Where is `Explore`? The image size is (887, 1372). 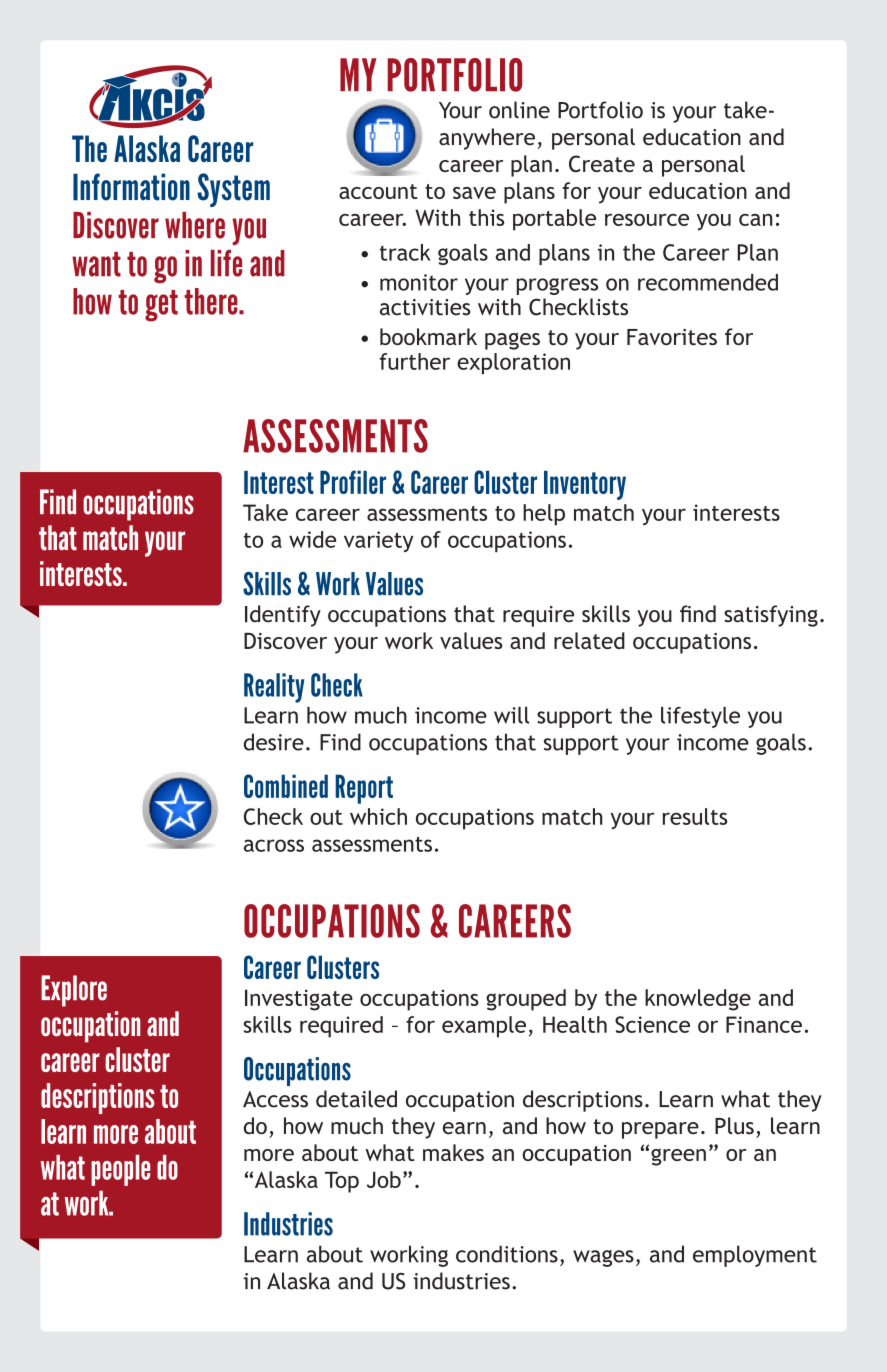
Explore is located at coordinates (74, 991).
